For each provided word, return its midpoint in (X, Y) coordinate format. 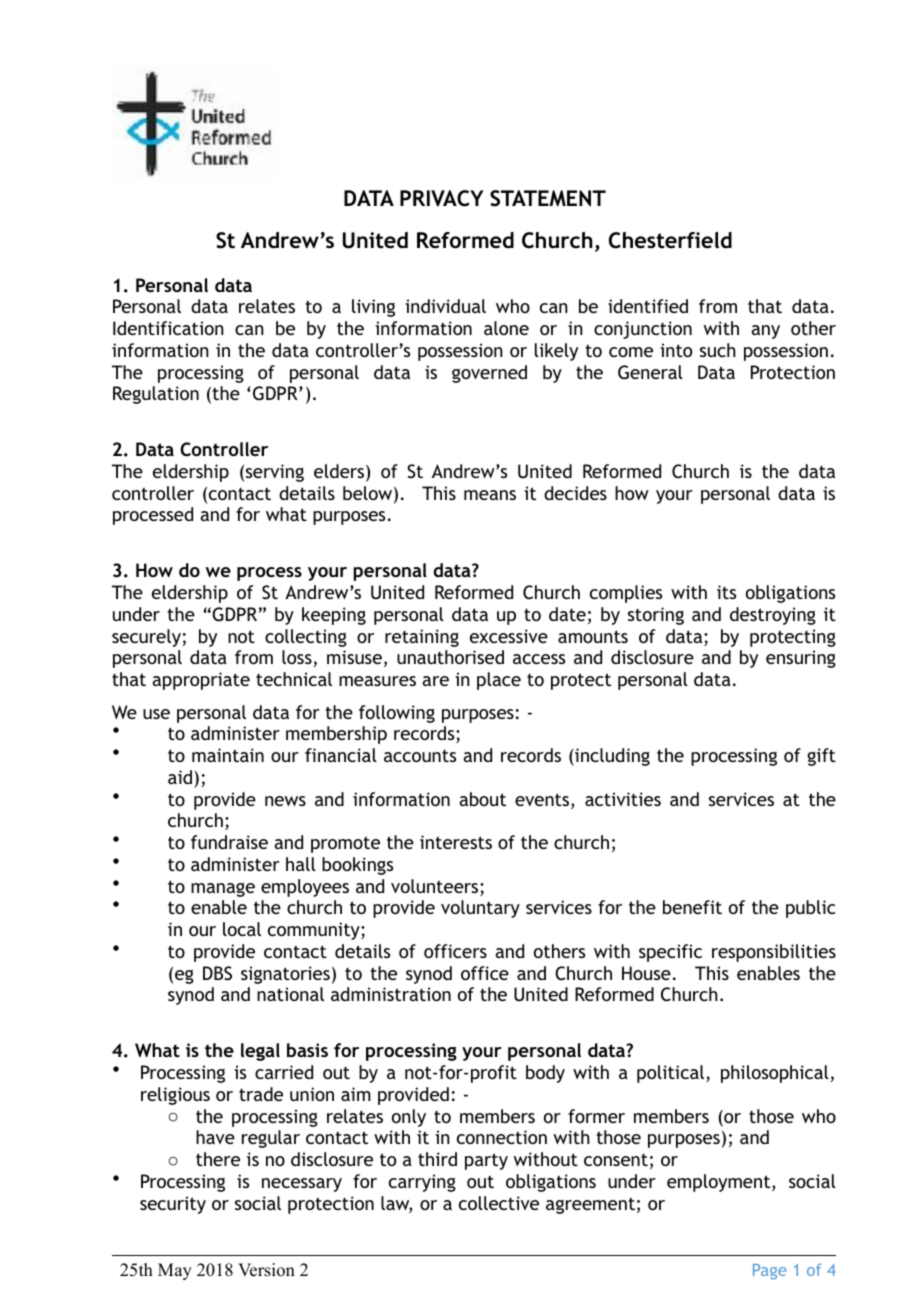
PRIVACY (442, 198)
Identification (168, 328)
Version (266, 1270)
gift (821, 757)
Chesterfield (670, 240)
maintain (228, 755)
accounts (420, 756)
